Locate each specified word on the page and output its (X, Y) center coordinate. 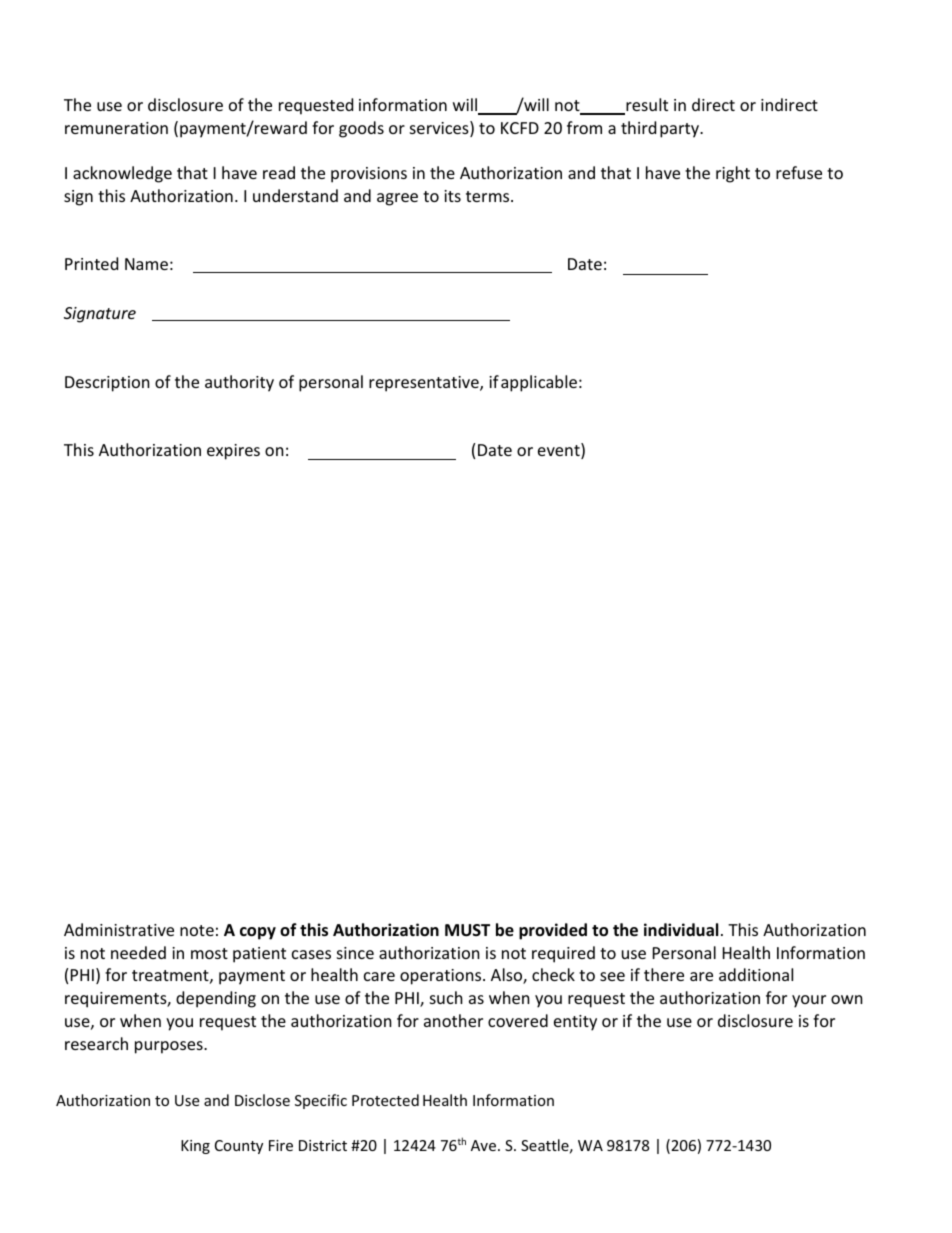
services (440, 129)
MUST (467, 930)
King (195, 1147)
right (733, 174)
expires (233, 452)
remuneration (116, 128)
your (809, 1001)
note (197, 930)
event (560, 451)
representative (425, 384)
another (453, 1020)
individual (681, 930)
